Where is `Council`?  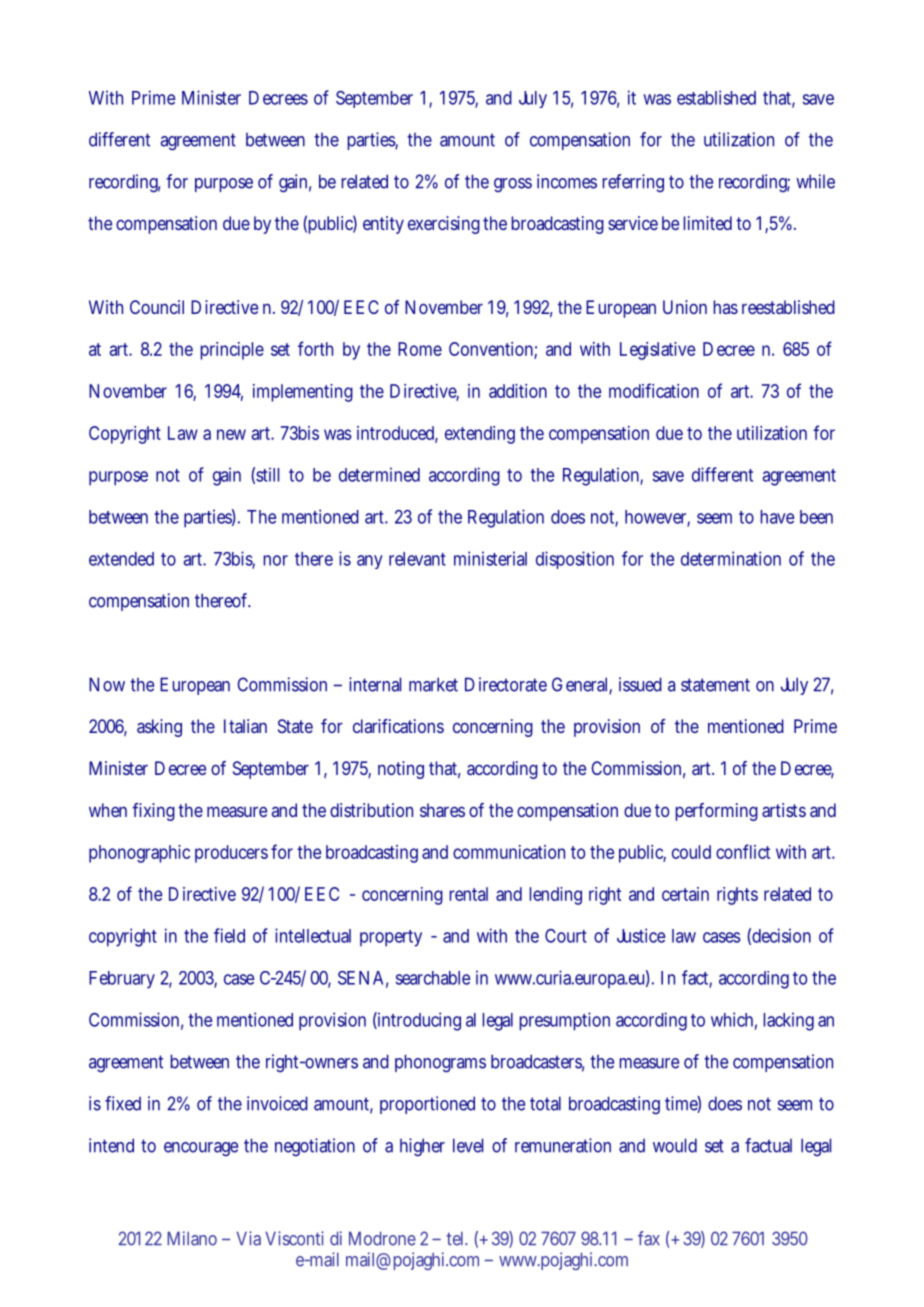 Council is located at coordinates (157, 307).
